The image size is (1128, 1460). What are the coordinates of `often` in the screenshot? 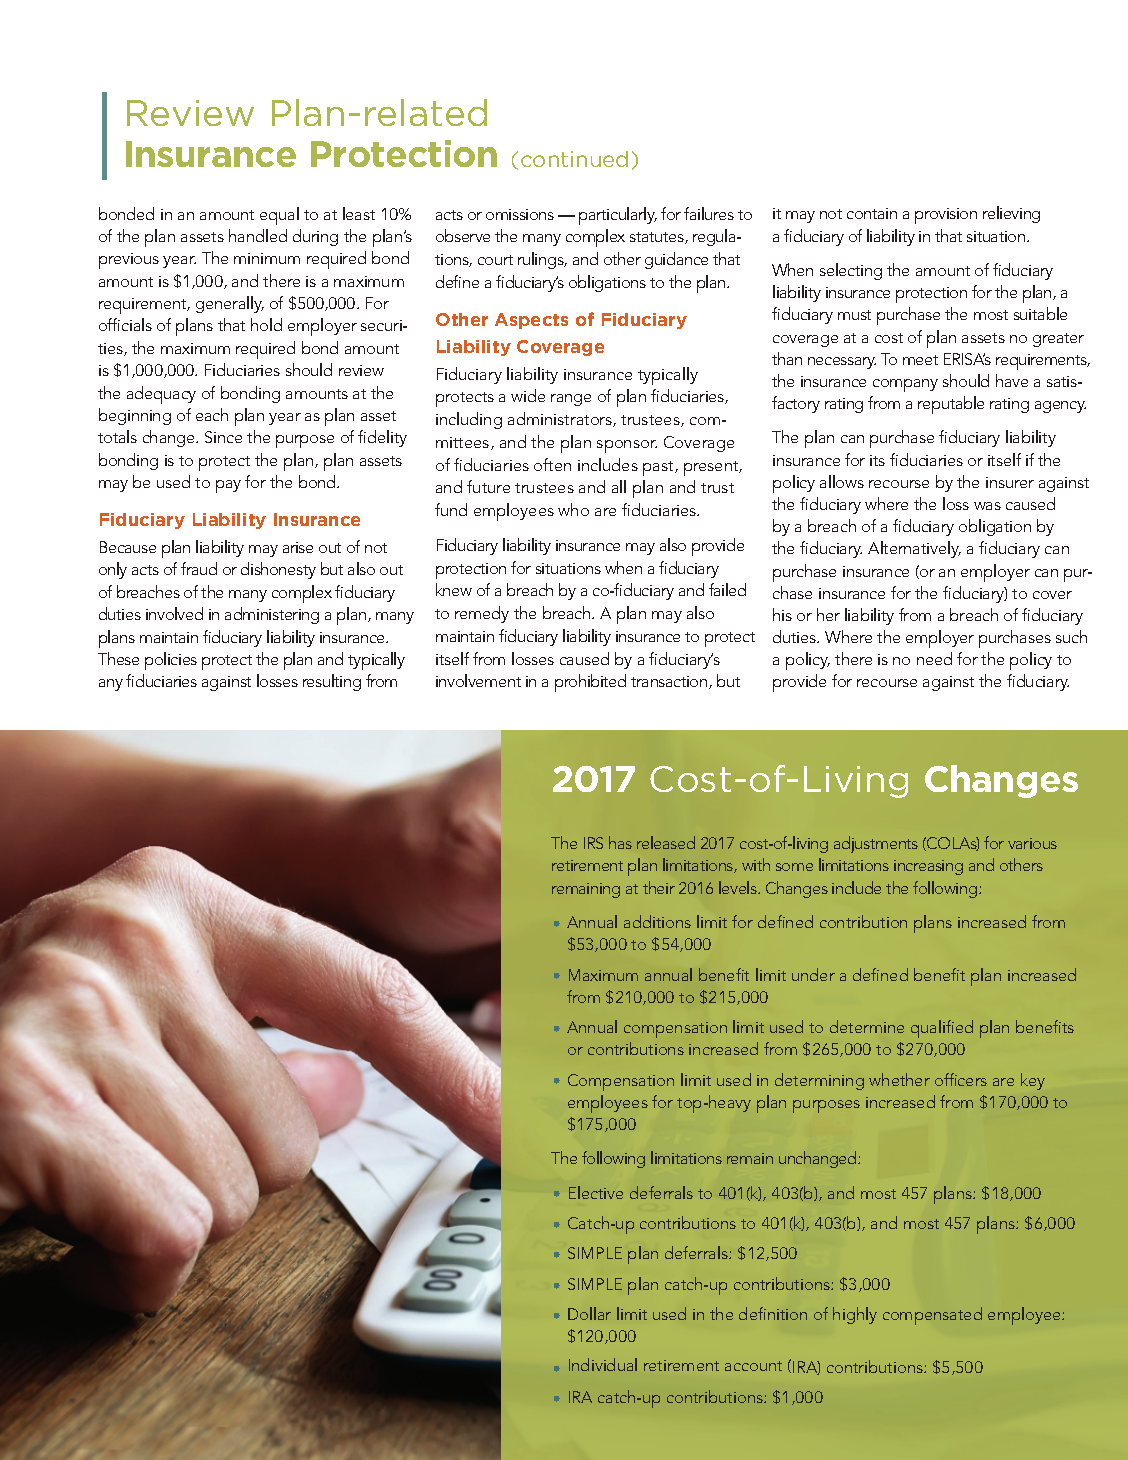 It's located at (552, 464).
